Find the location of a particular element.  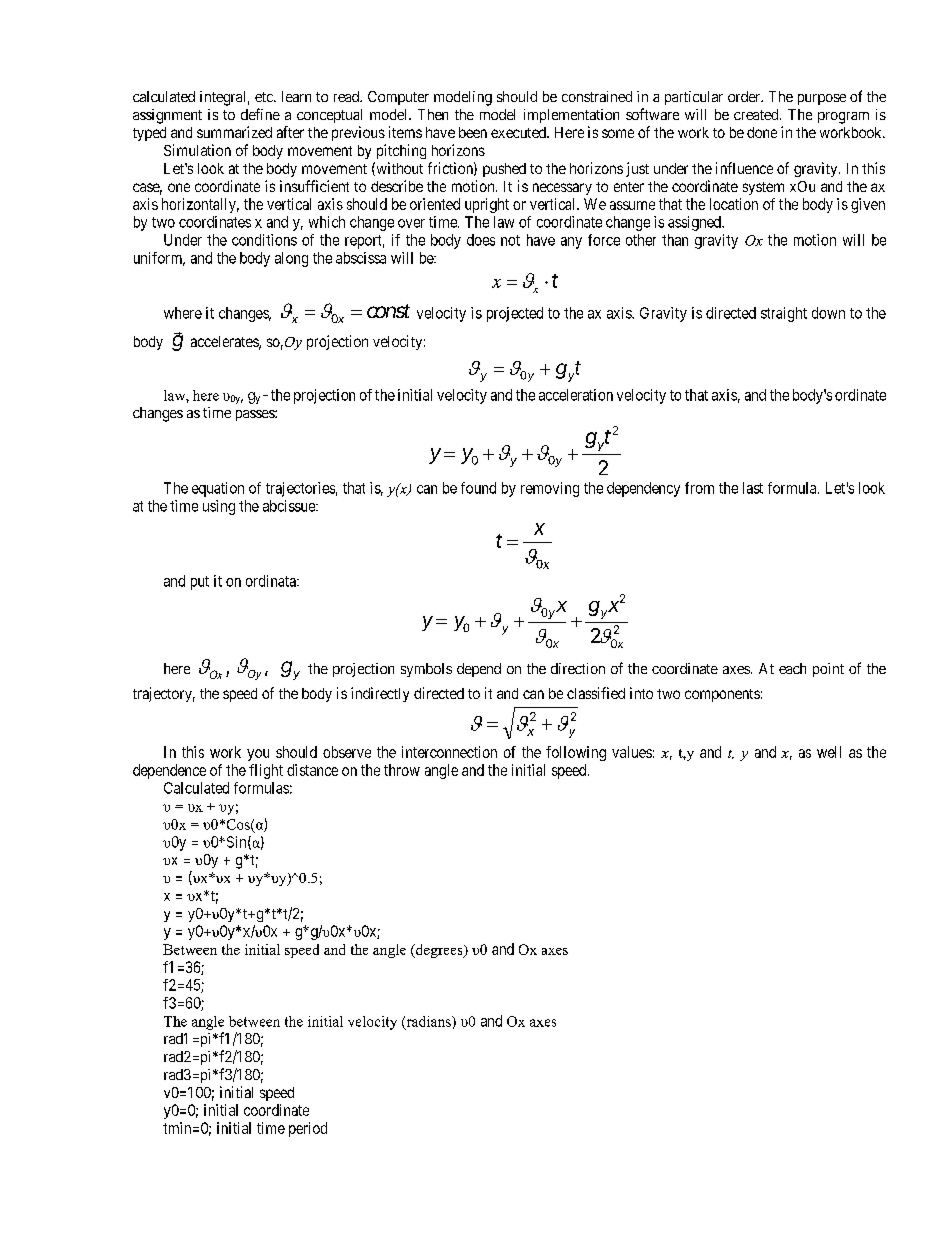

period is located at coordinates (308, 1129).
